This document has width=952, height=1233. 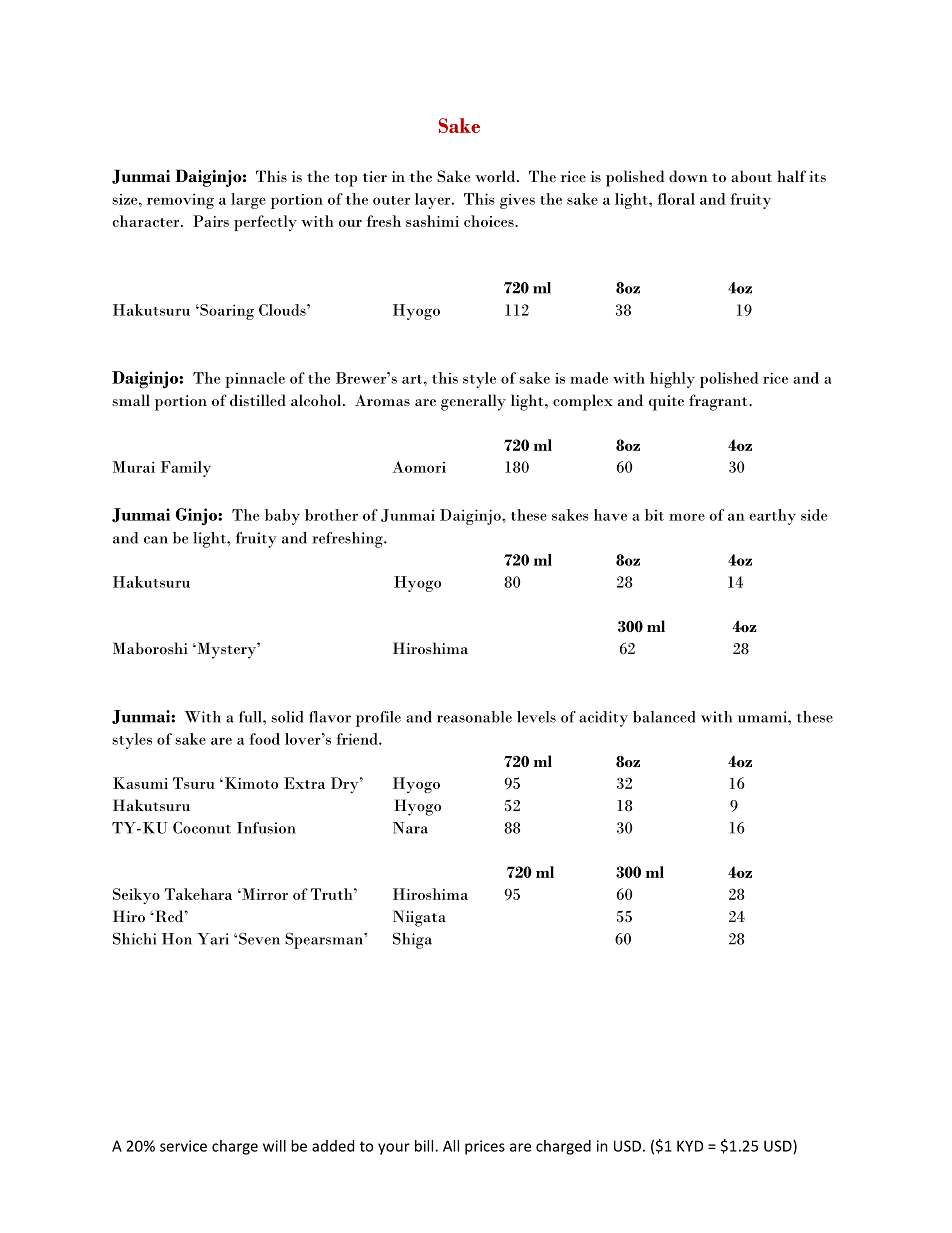 I want to click on about, so click(x=751, y=176).
